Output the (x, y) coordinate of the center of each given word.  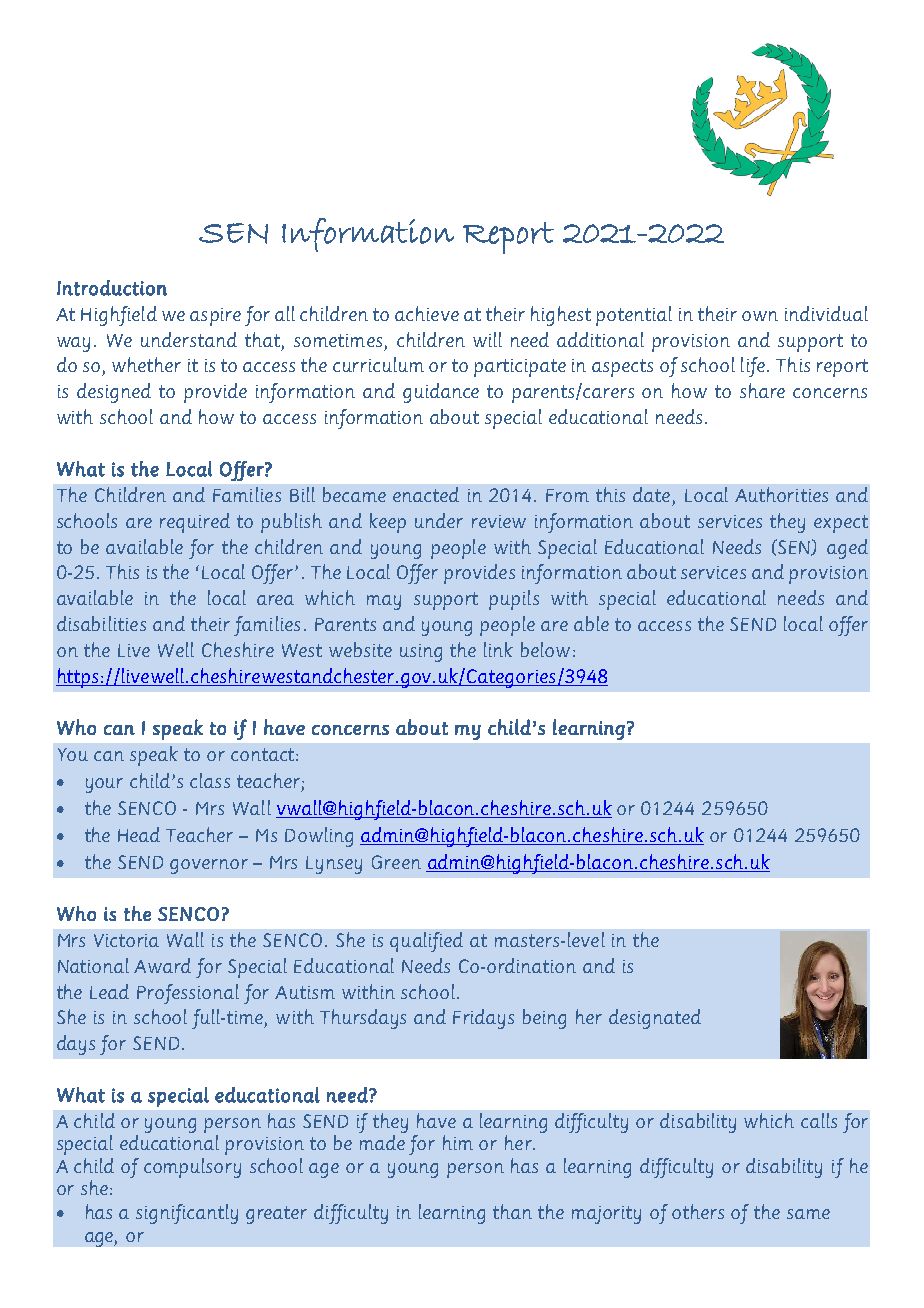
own (760, 316)
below (545, 649)
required (195, 523)
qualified (426, 942)
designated (655, 1019)
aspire (215, 317)
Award (162, 965)
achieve (427, 313)
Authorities (781, 494)
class (210, 780)
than (512, 1211)
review (499, 521)
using (421, 653)
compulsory (192, 1168)
